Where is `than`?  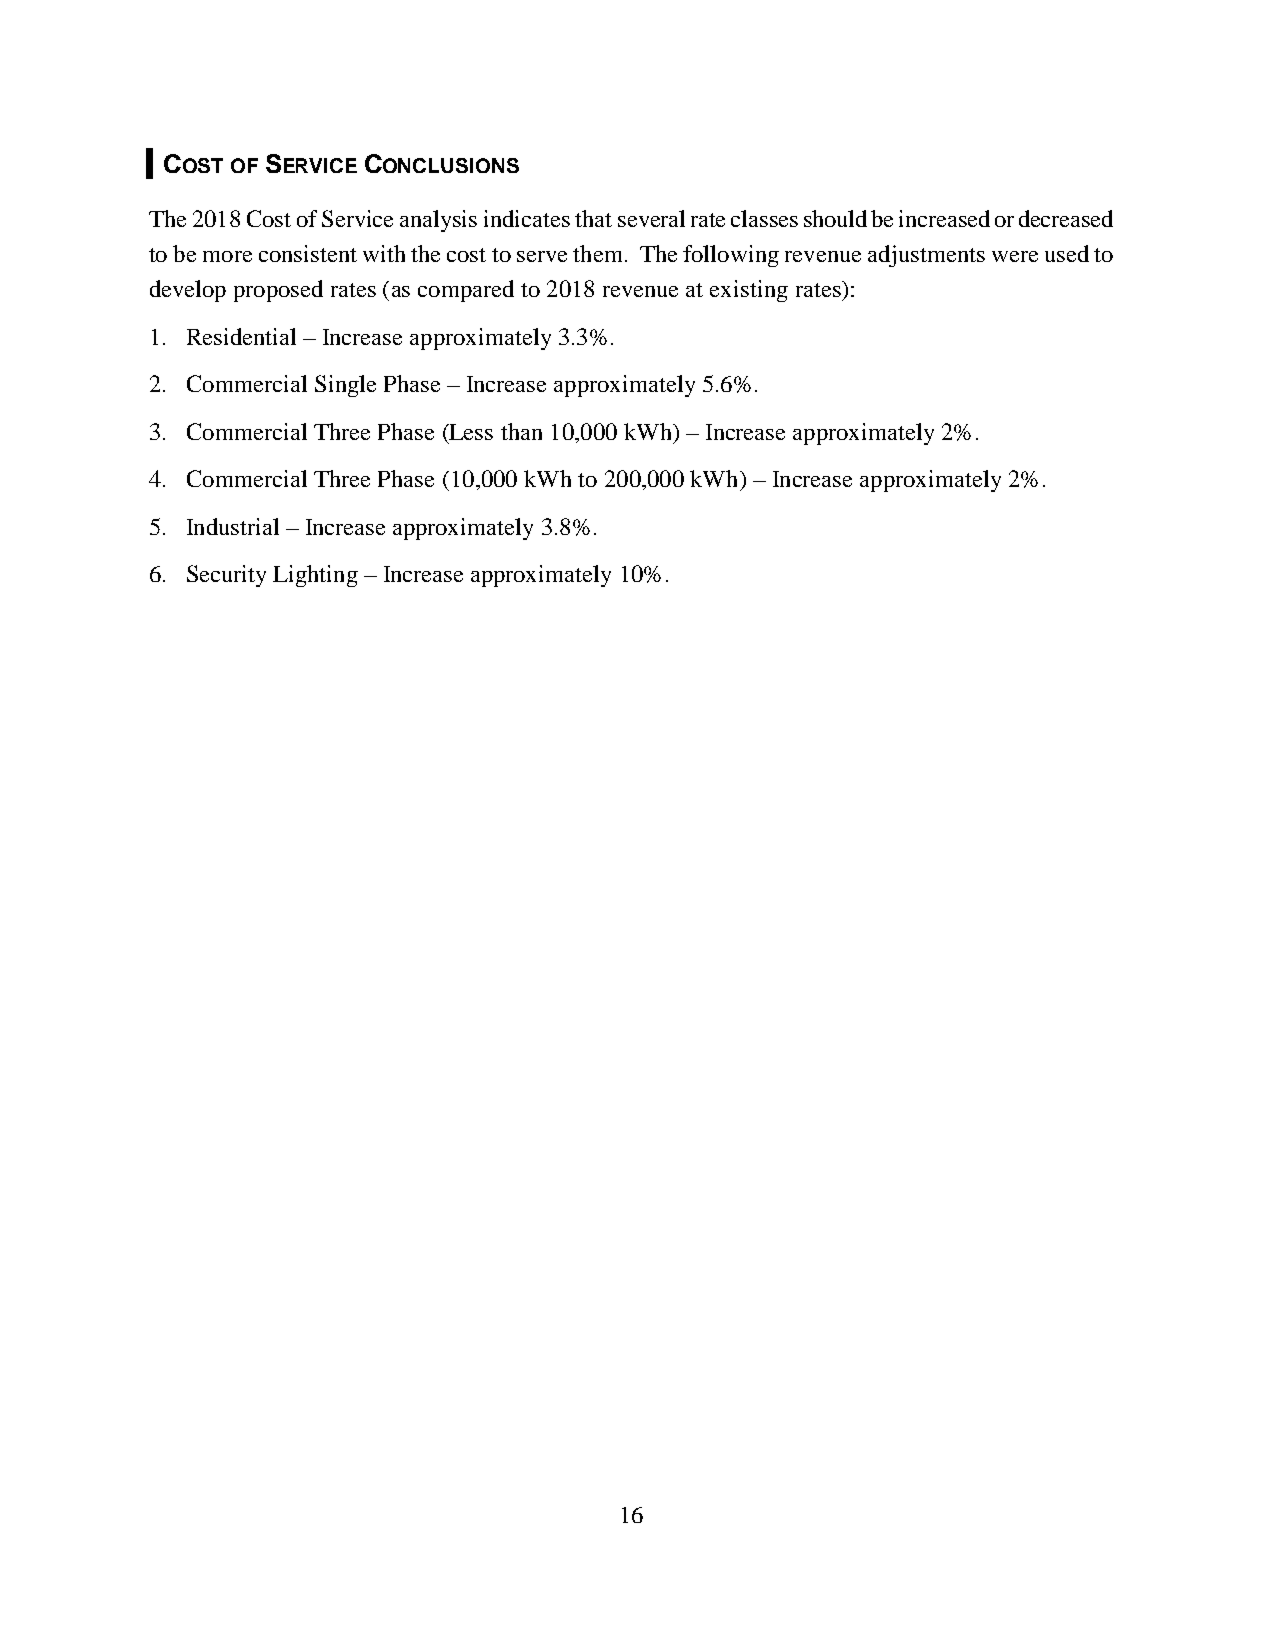 than is located at coordinates (521, 431).
